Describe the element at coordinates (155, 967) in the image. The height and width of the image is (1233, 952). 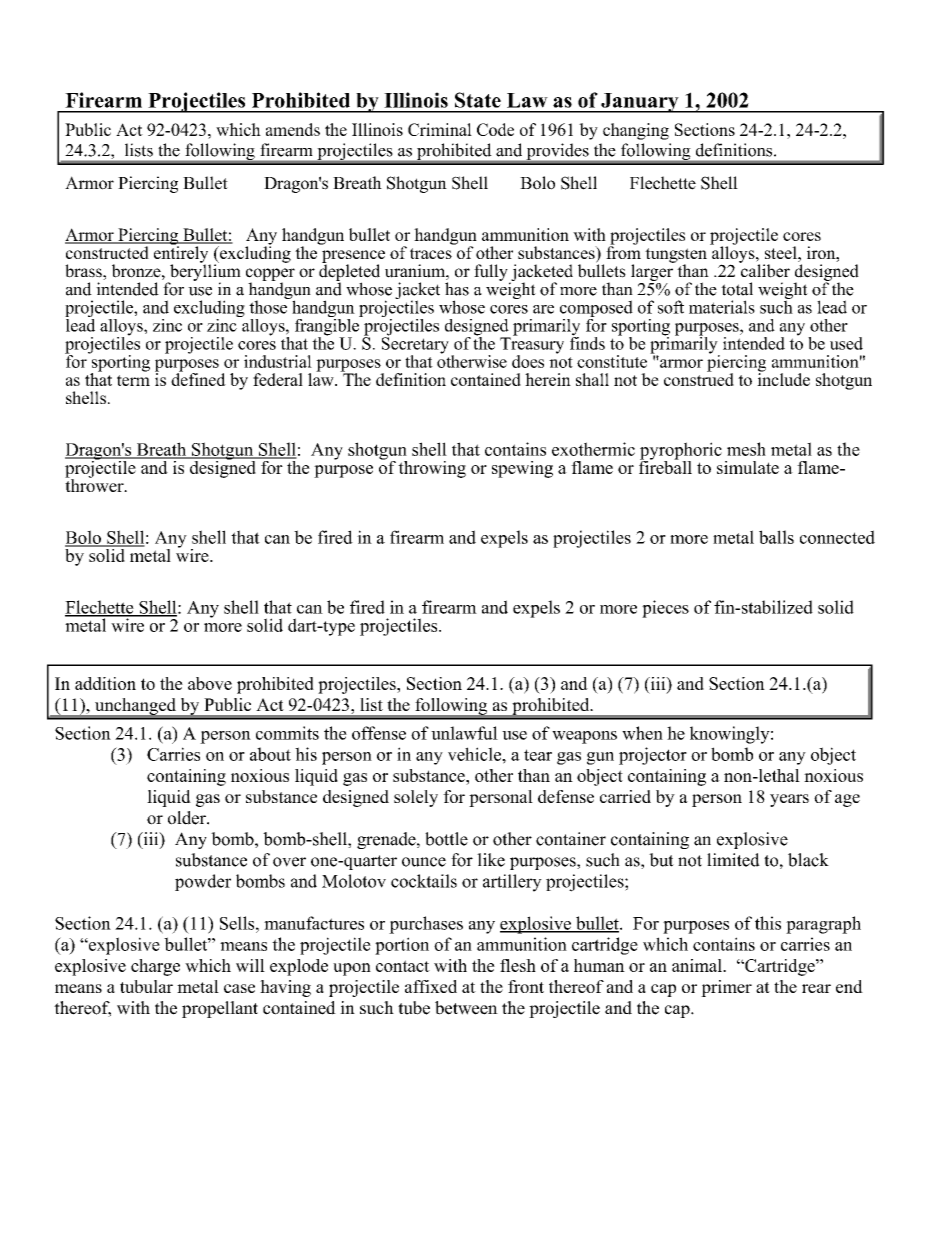
I see `charge` at that location.
